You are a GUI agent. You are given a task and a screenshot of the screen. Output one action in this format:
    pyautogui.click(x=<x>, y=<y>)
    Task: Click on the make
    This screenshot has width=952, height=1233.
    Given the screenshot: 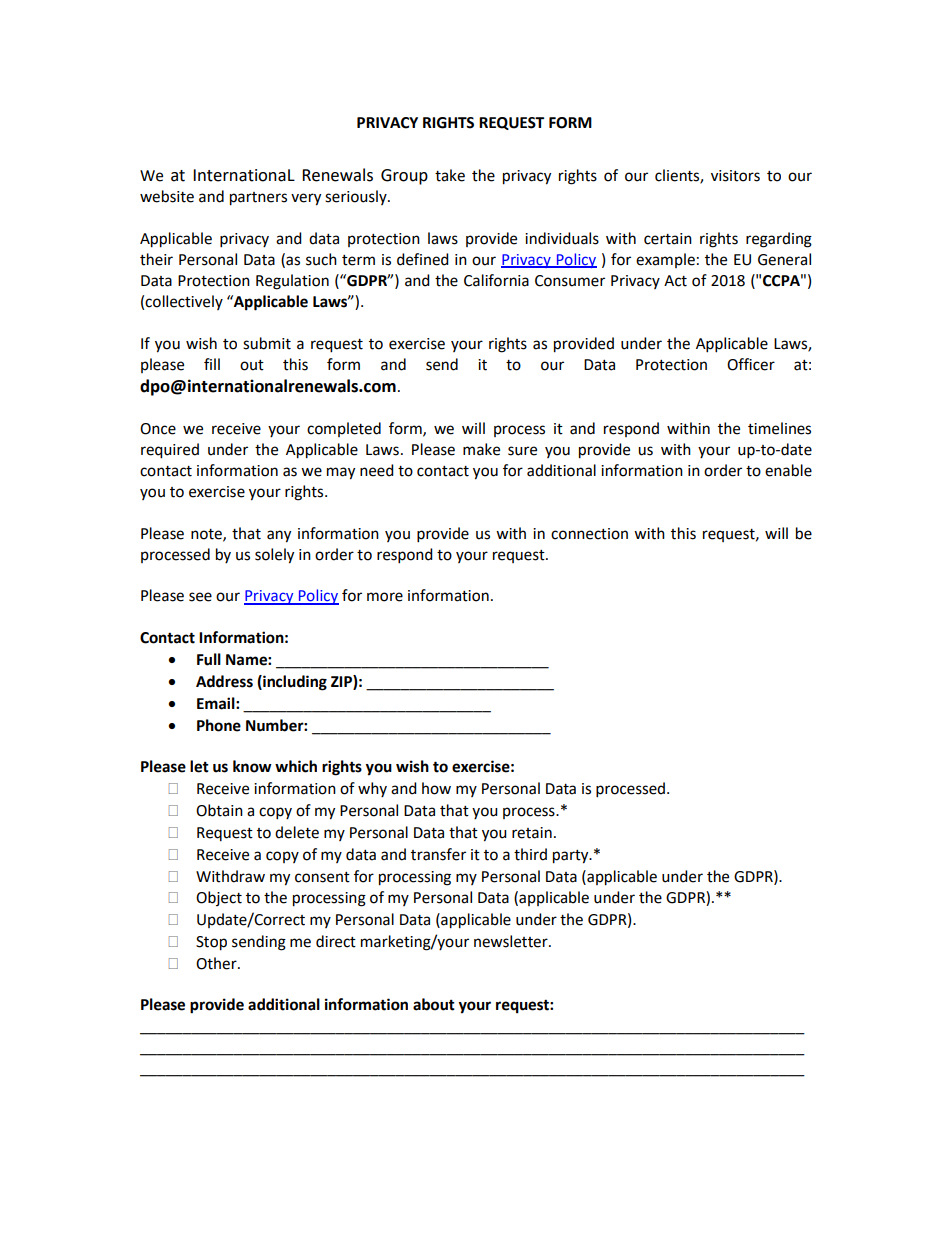 What is the action you would take?
    pyautogui.click(x=481, y=449)
